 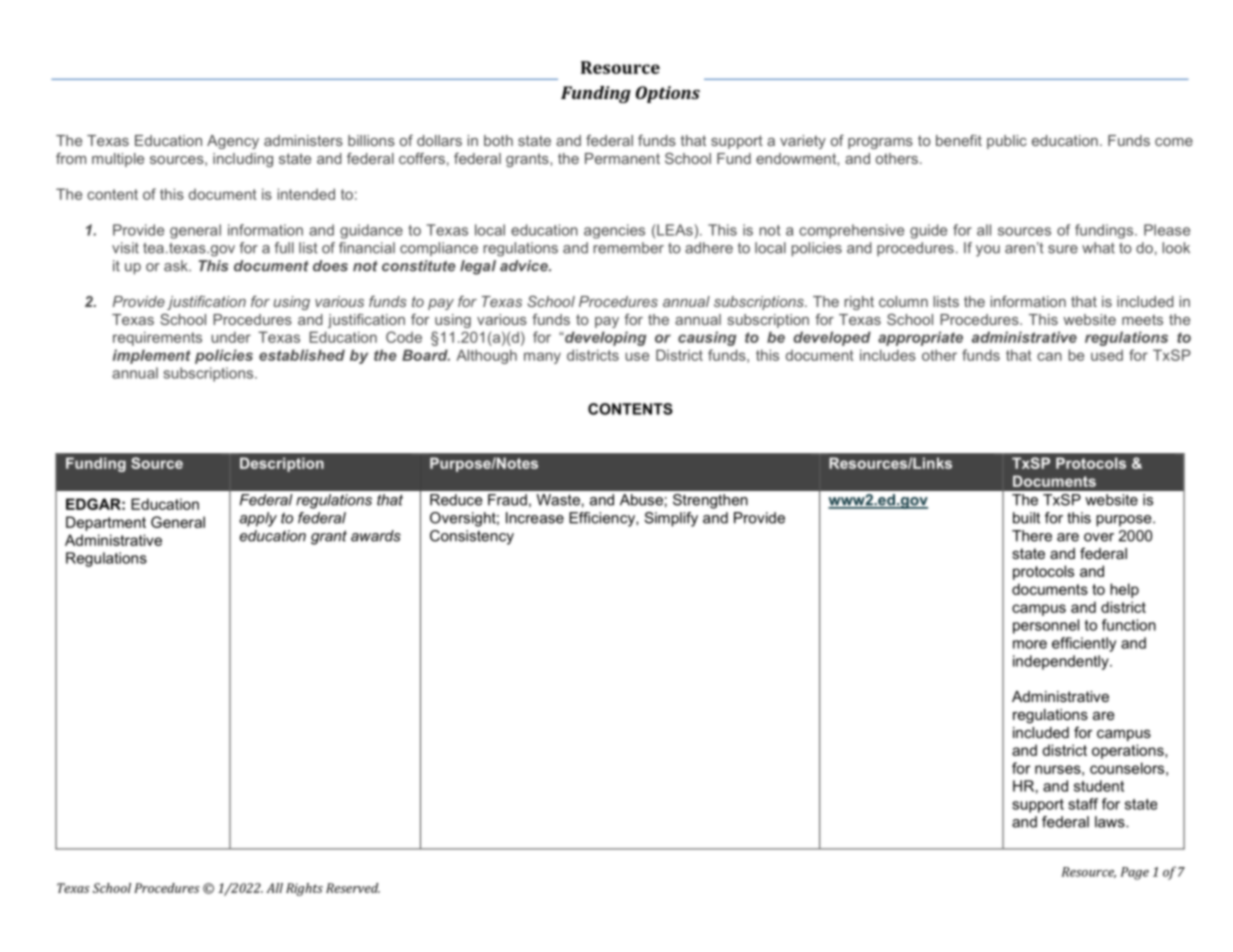 I want to click on Abuse, so click(x=641, y=500).
